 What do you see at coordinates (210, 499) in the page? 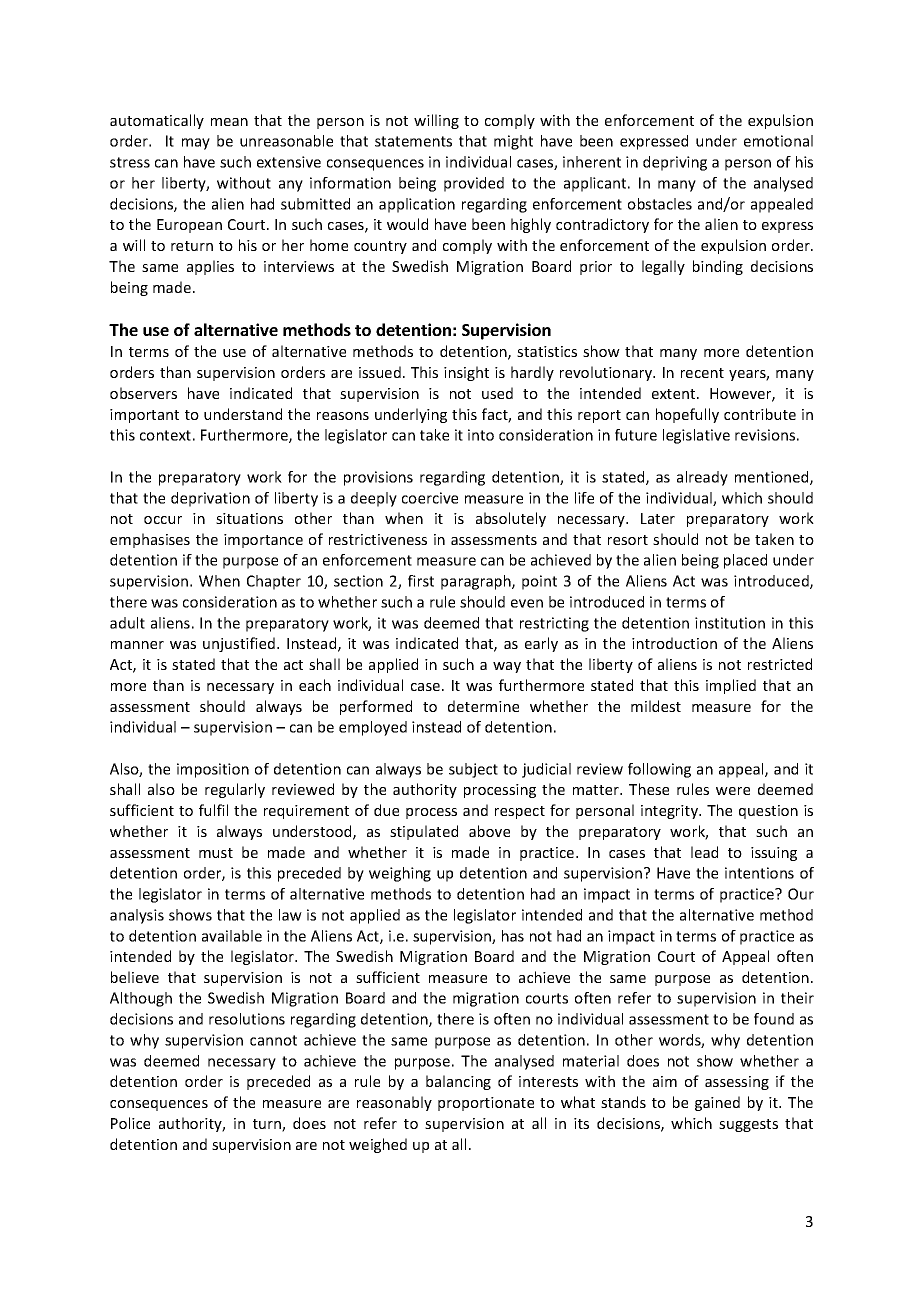
I see `deprivation` at bounding box center [210, 499].
